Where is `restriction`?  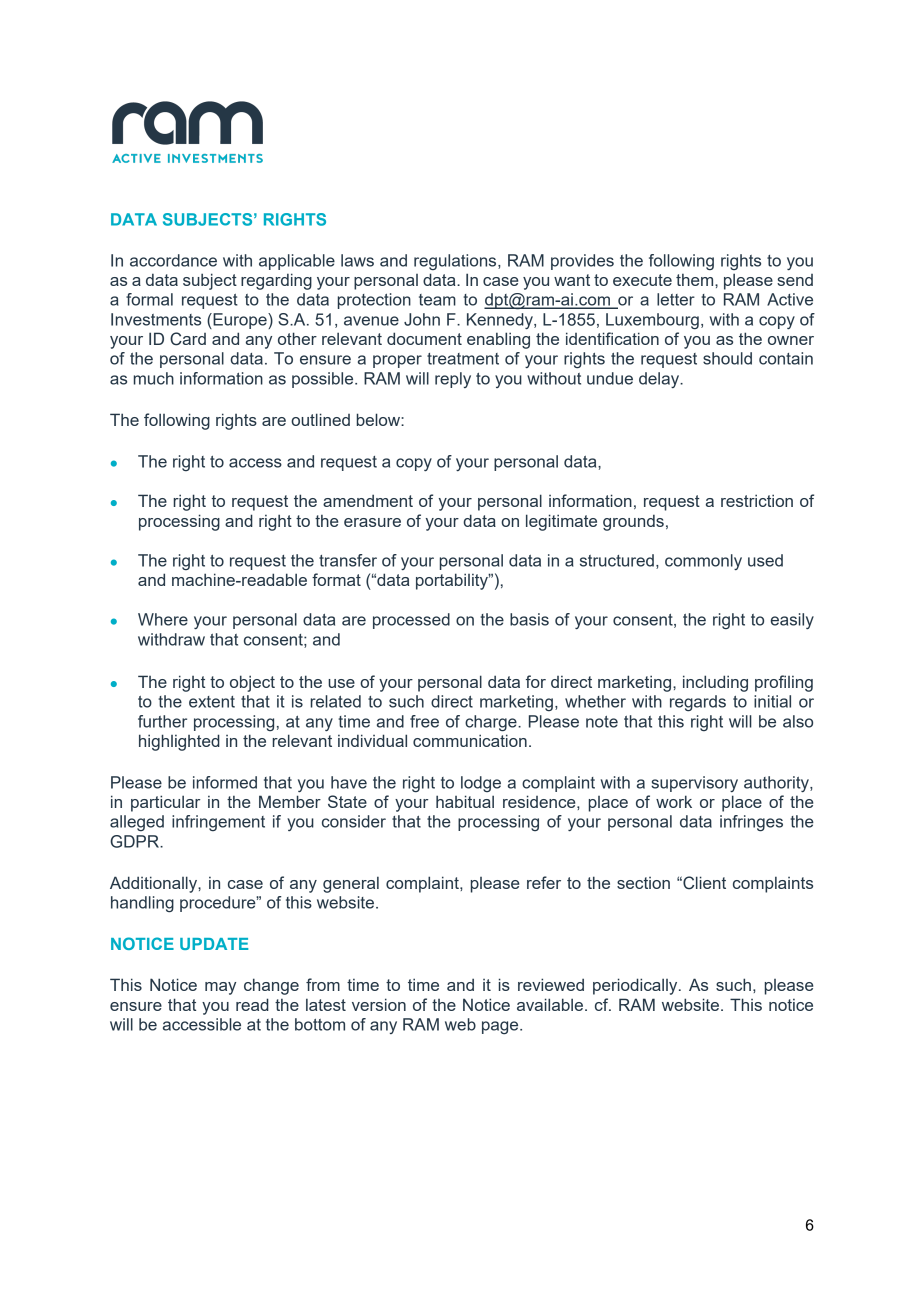 restriction is located at coordinates (757, 500).
